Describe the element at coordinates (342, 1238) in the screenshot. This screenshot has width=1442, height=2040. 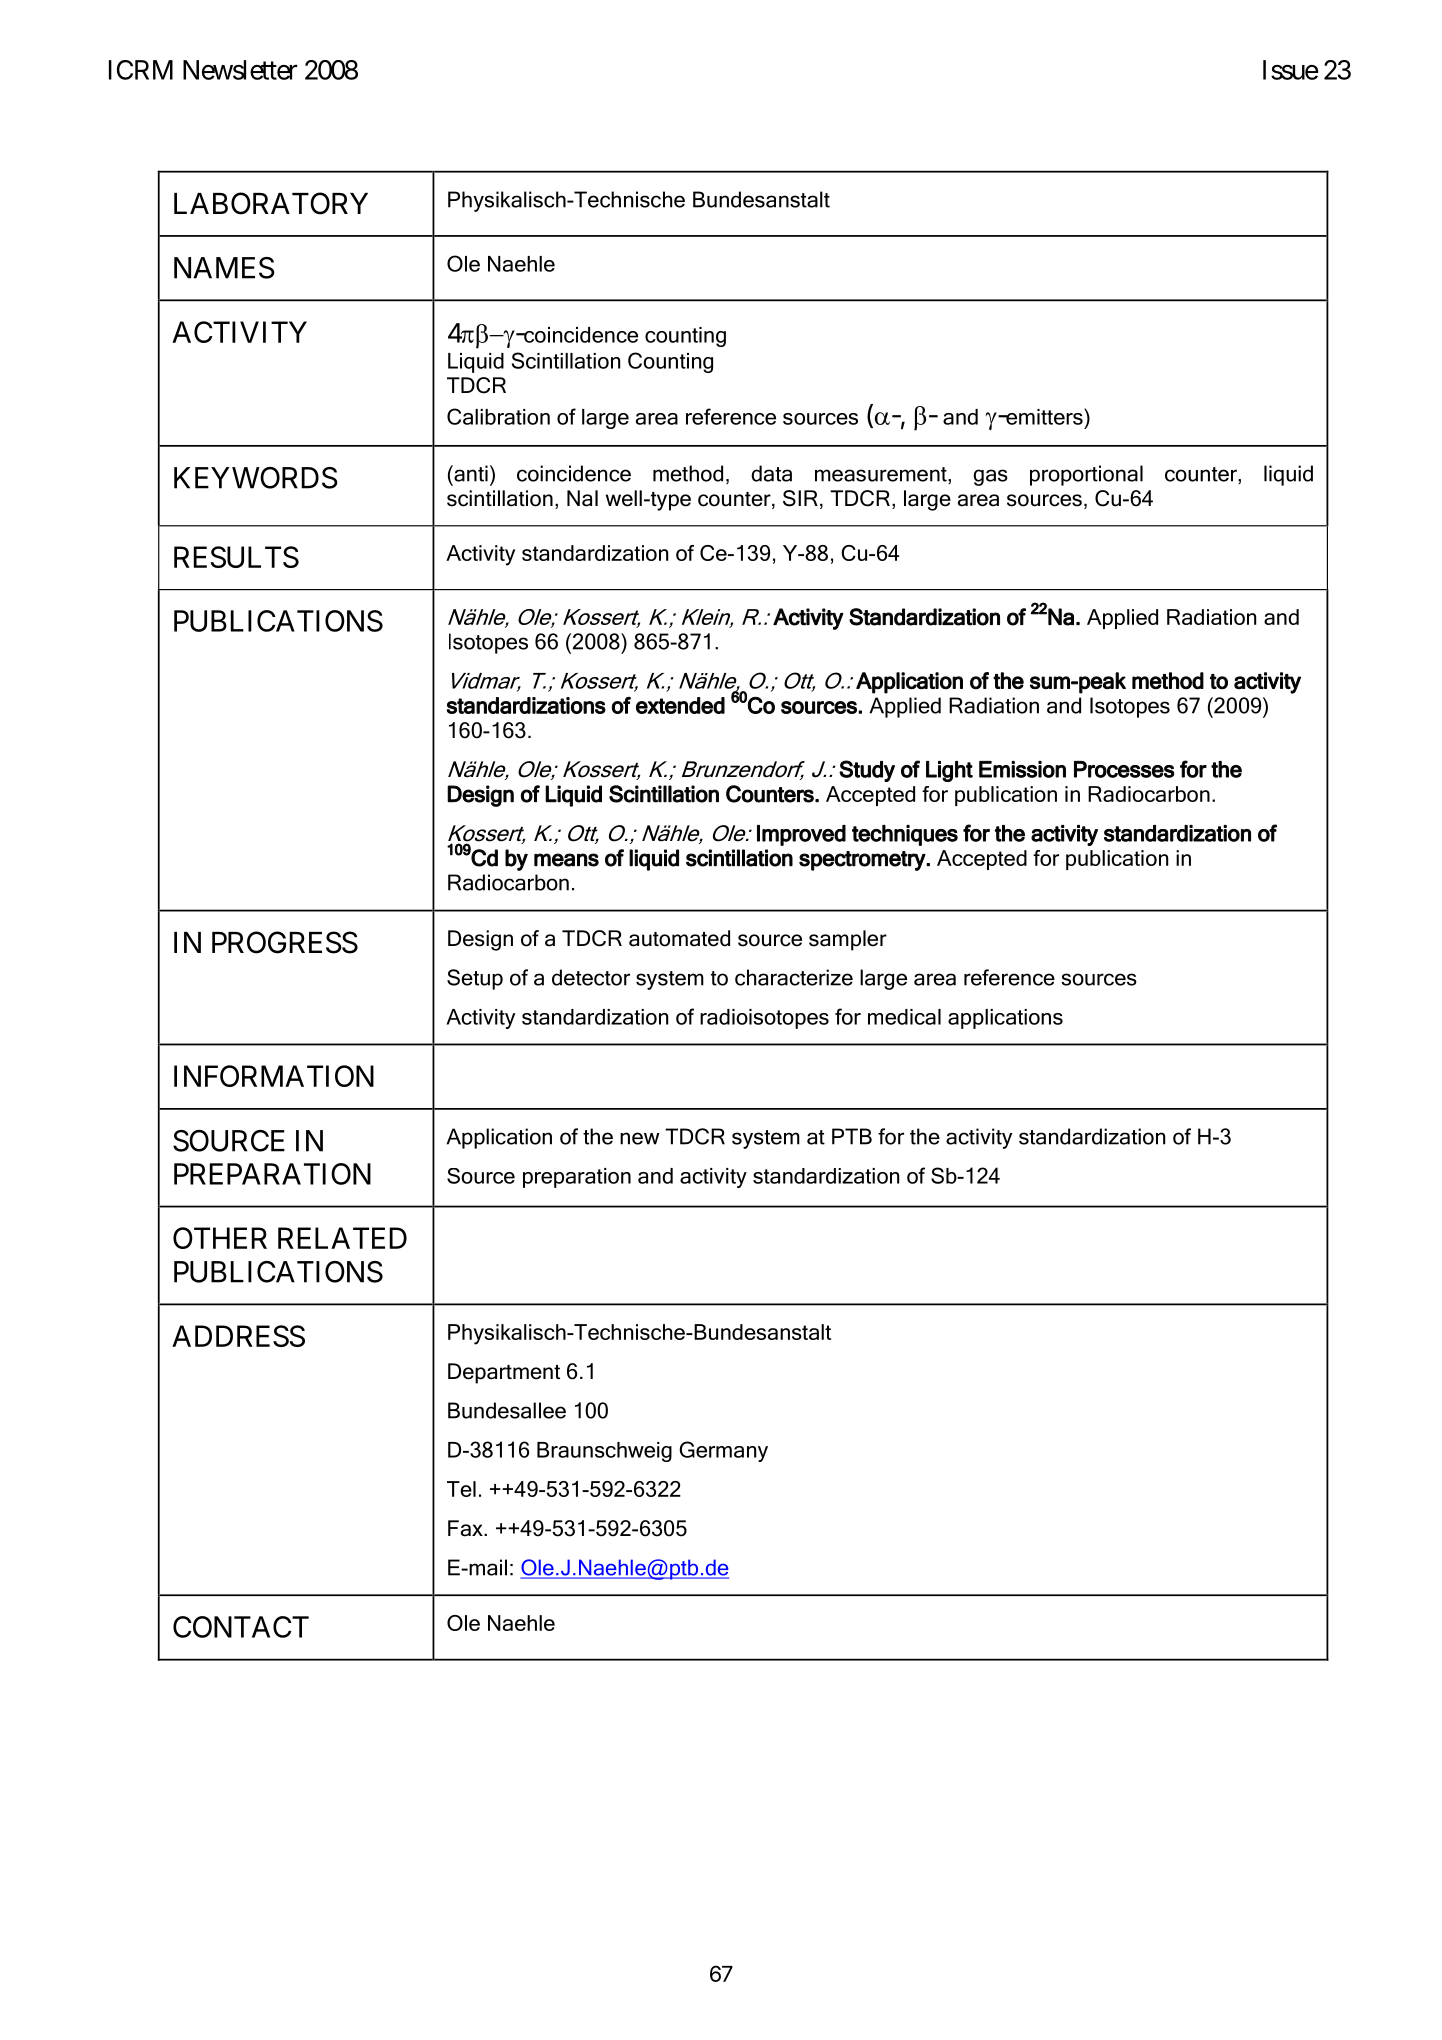
I see `RELATED` at that location.
